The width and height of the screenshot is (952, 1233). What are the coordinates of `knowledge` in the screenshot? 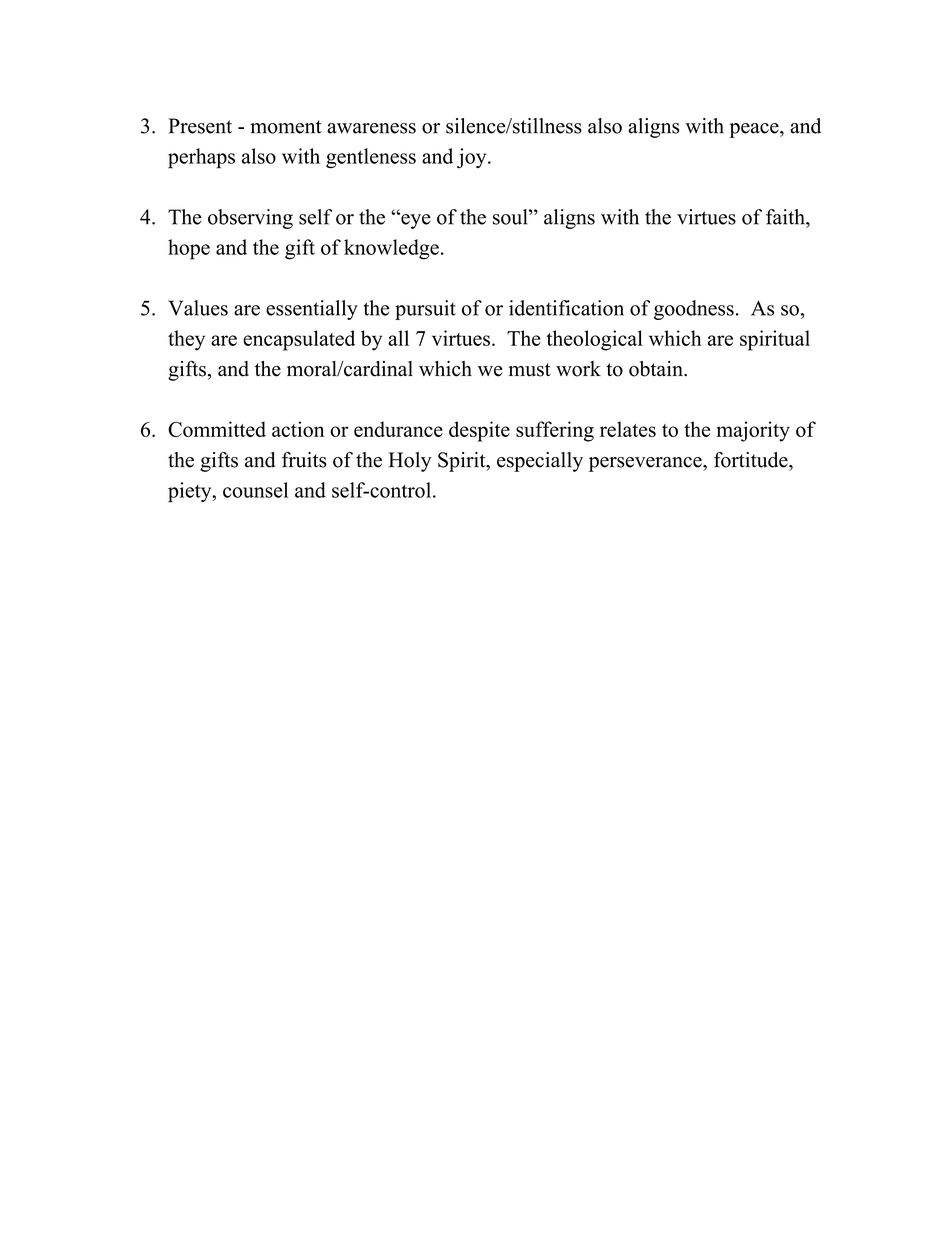 It's located at (391, 249).
